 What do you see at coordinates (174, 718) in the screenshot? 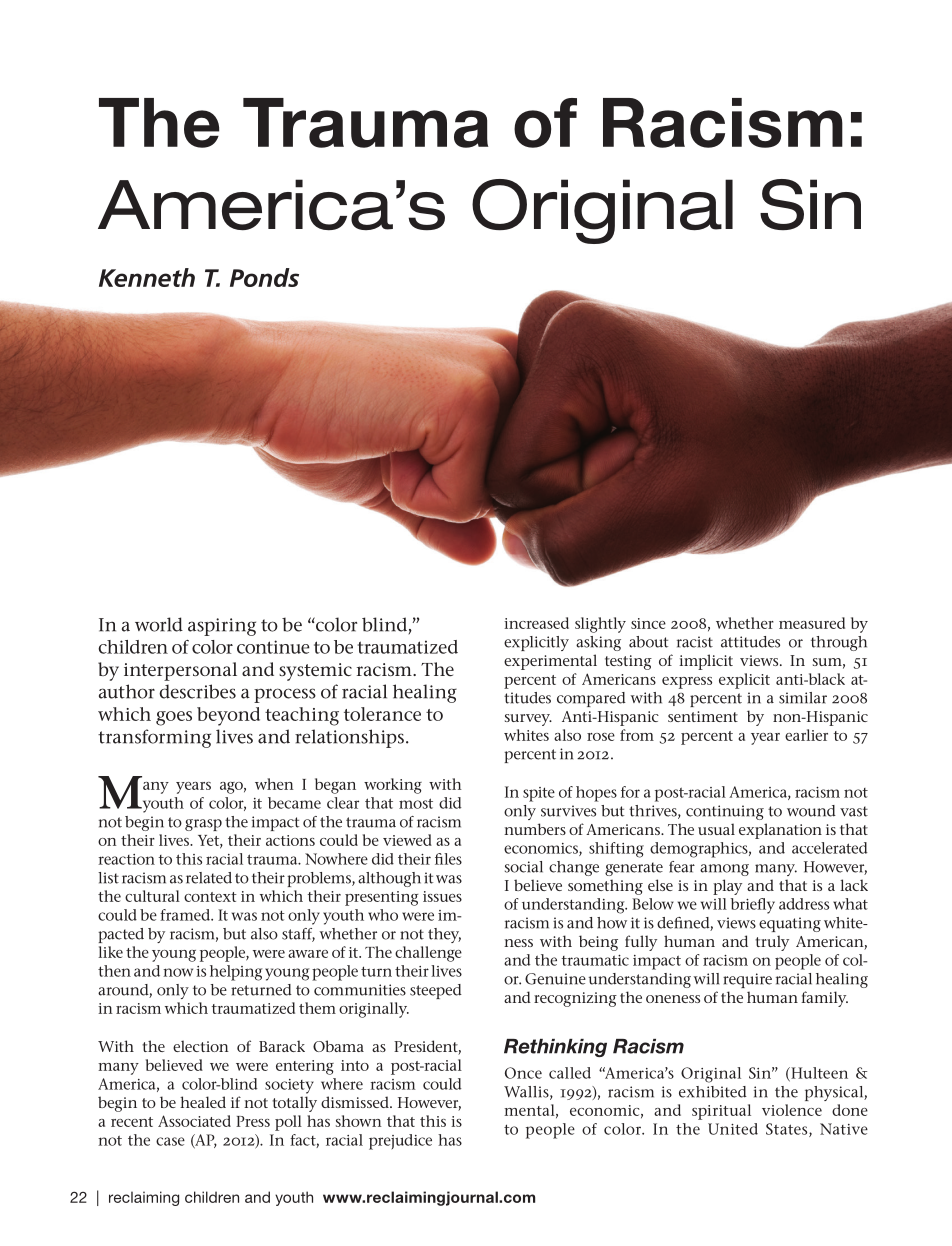
I see `goes` at bounding box center [174, 718].
